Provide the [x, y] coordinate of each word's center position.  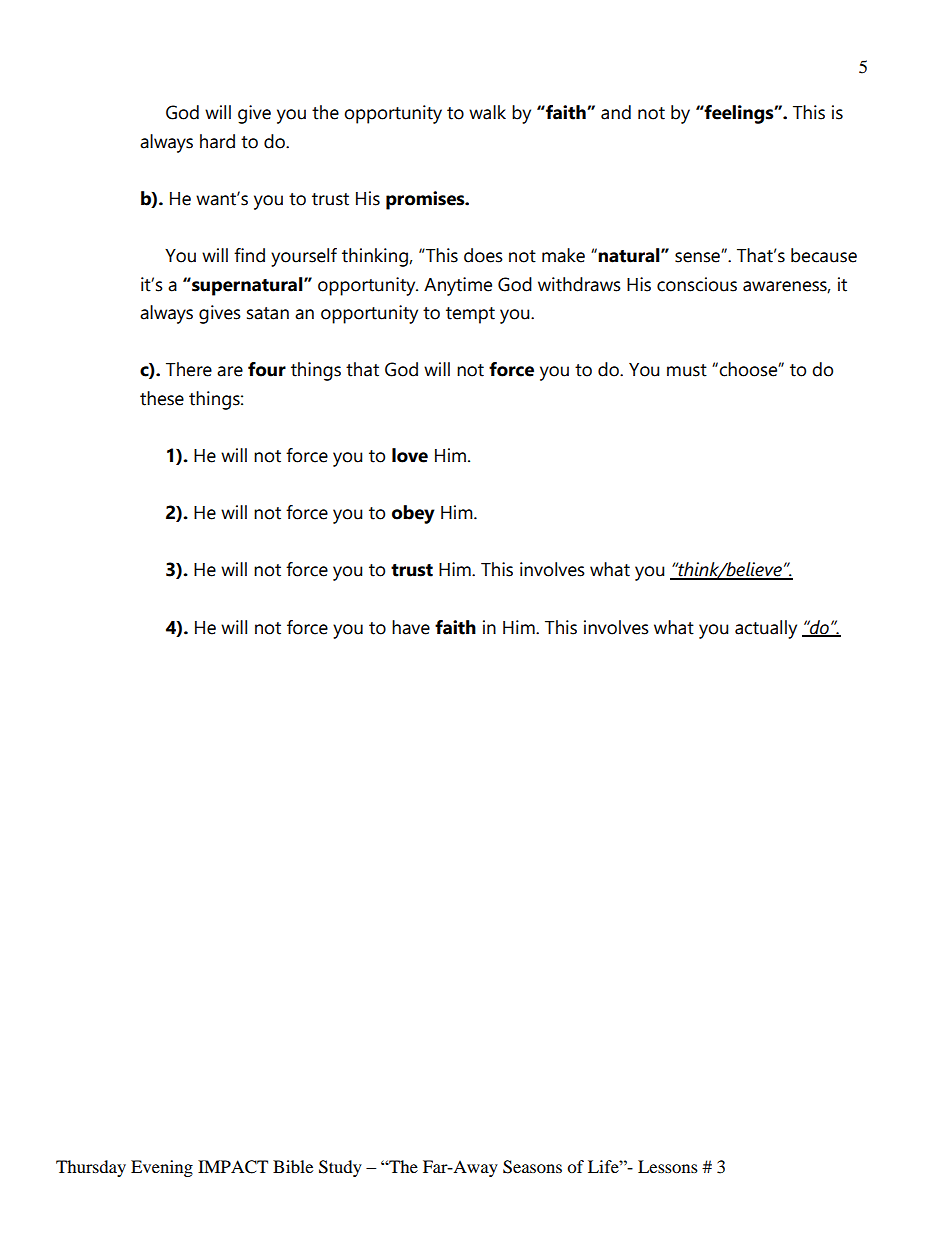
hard [217, 141]
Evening [162, 1168]
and [616, 112]
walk [487, 112]
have [411, 627]
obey [413, 514]
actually [766, 629]
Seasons [532, 1167]
